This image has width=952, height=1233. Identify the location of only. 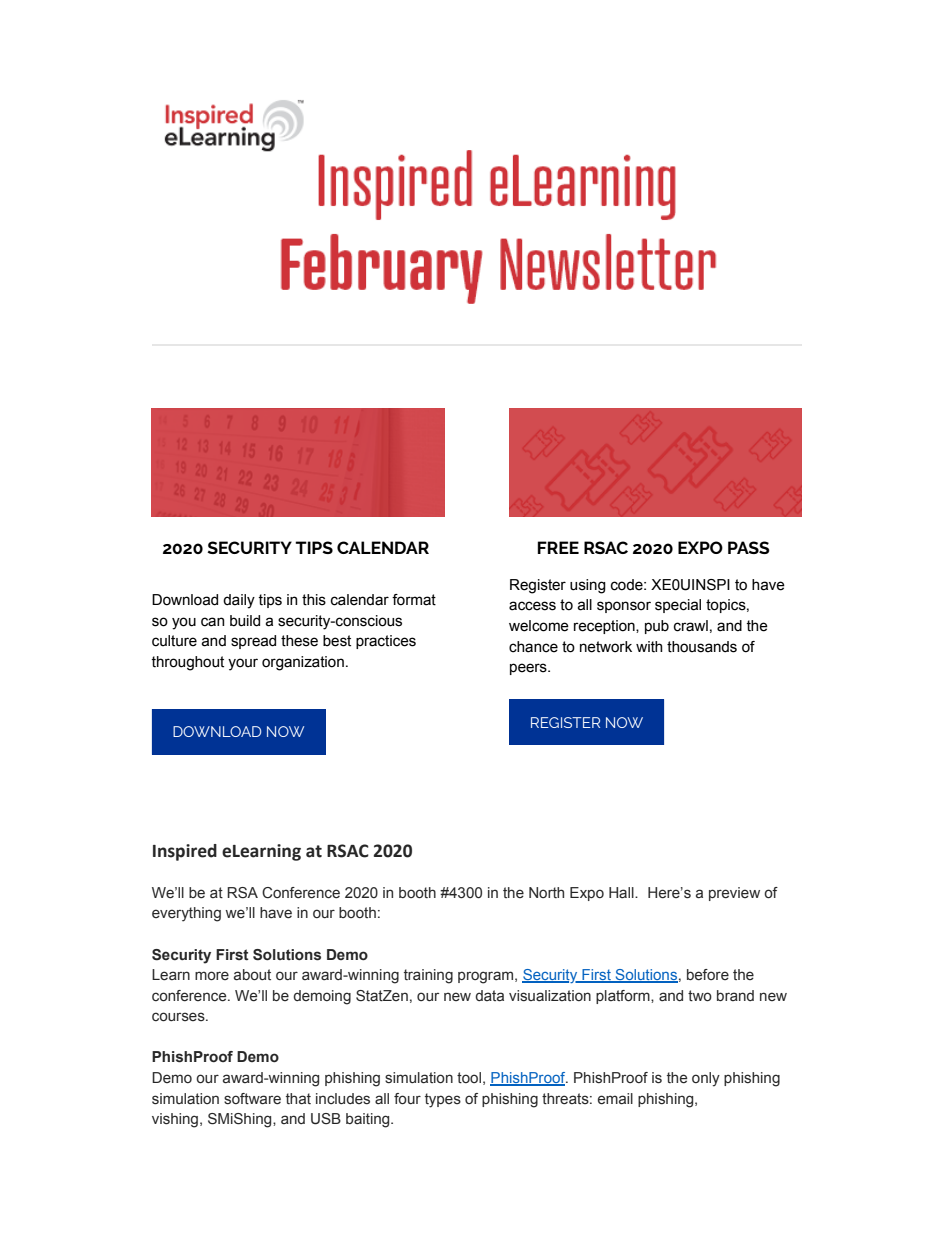
(706, 1079).
